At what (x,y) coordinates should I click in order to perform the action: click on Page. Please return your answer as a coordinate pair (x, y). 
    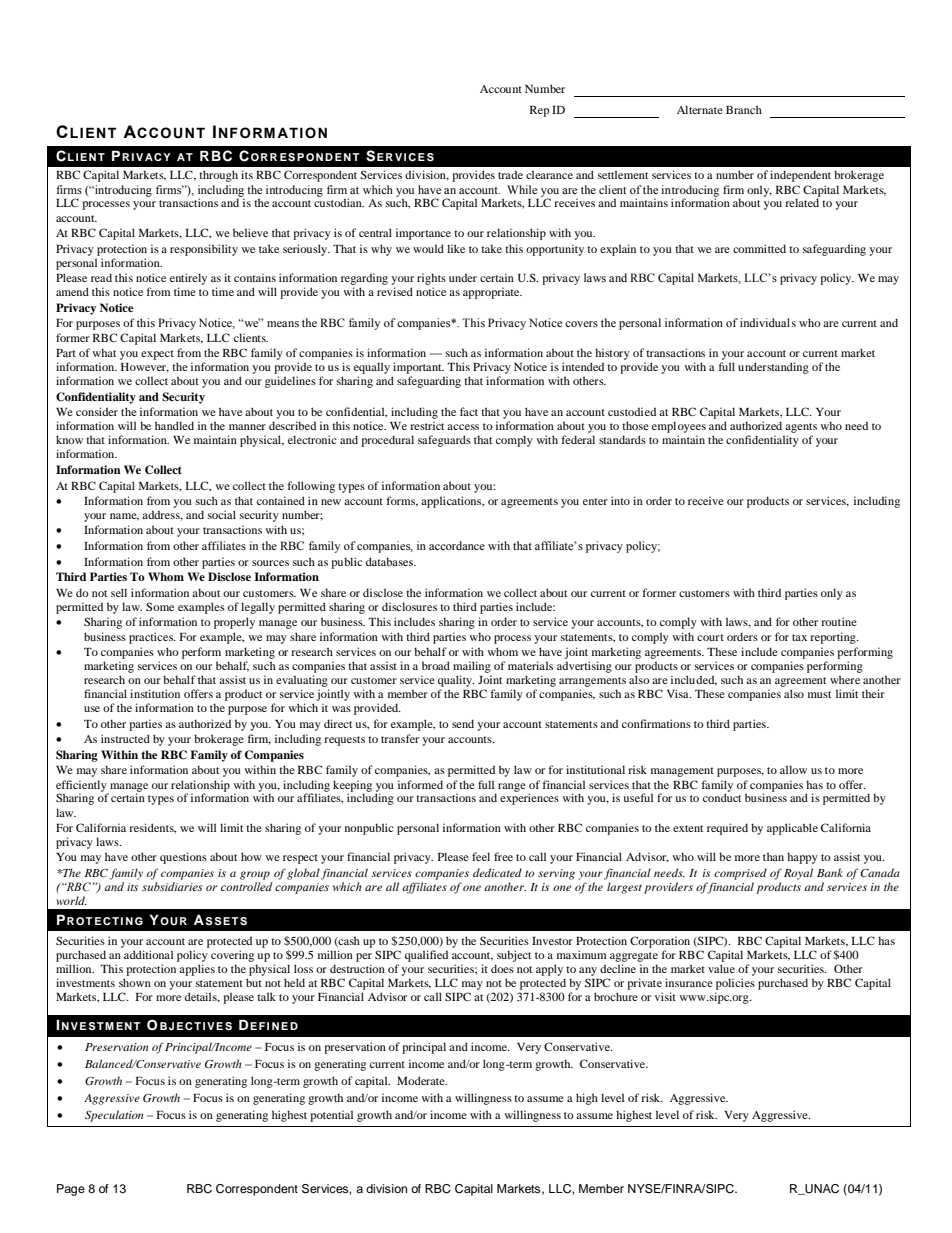
    Looking at the image, I should click on (71, 1190).
